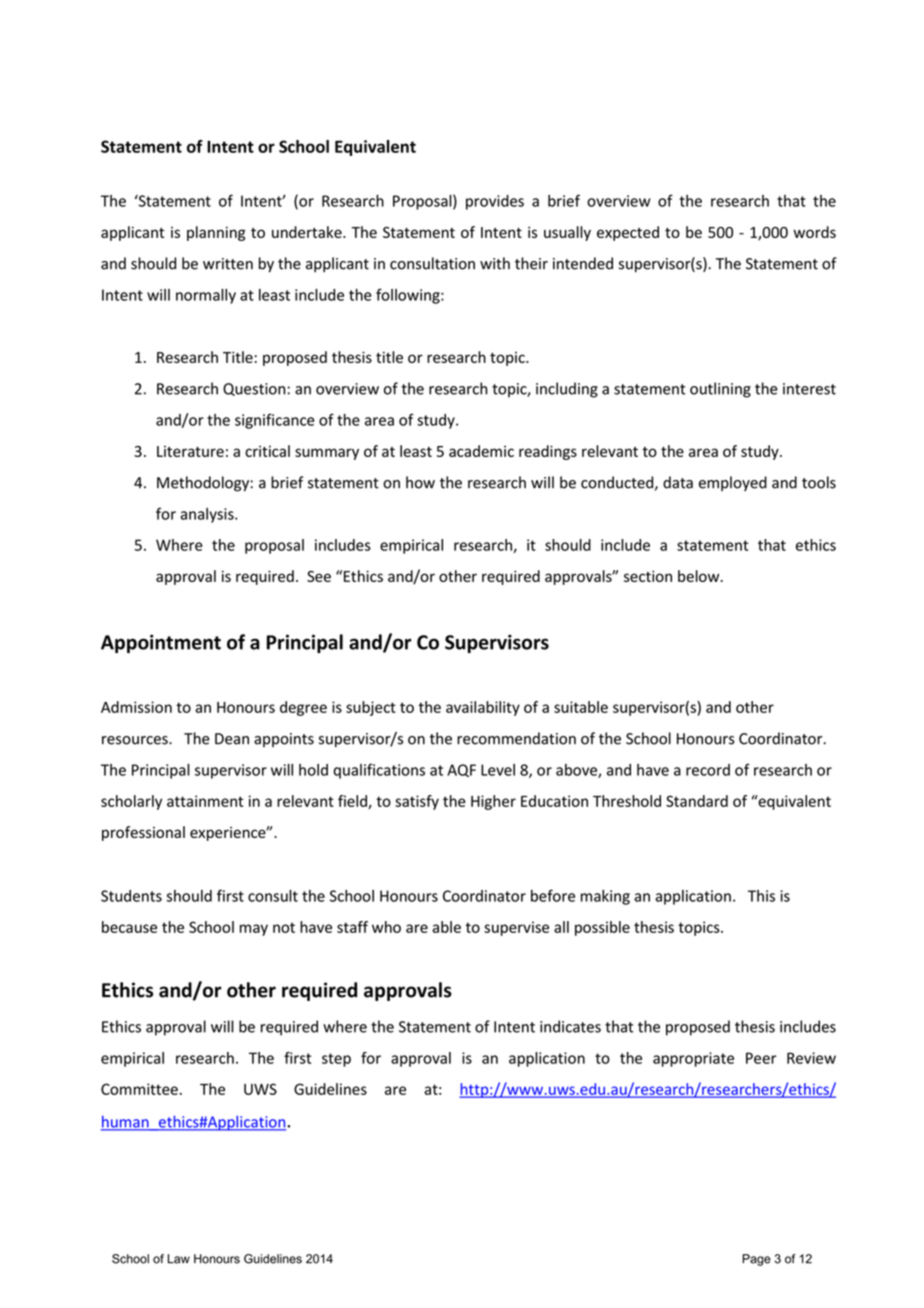  I want to click on Law, so click(179, 1259).
